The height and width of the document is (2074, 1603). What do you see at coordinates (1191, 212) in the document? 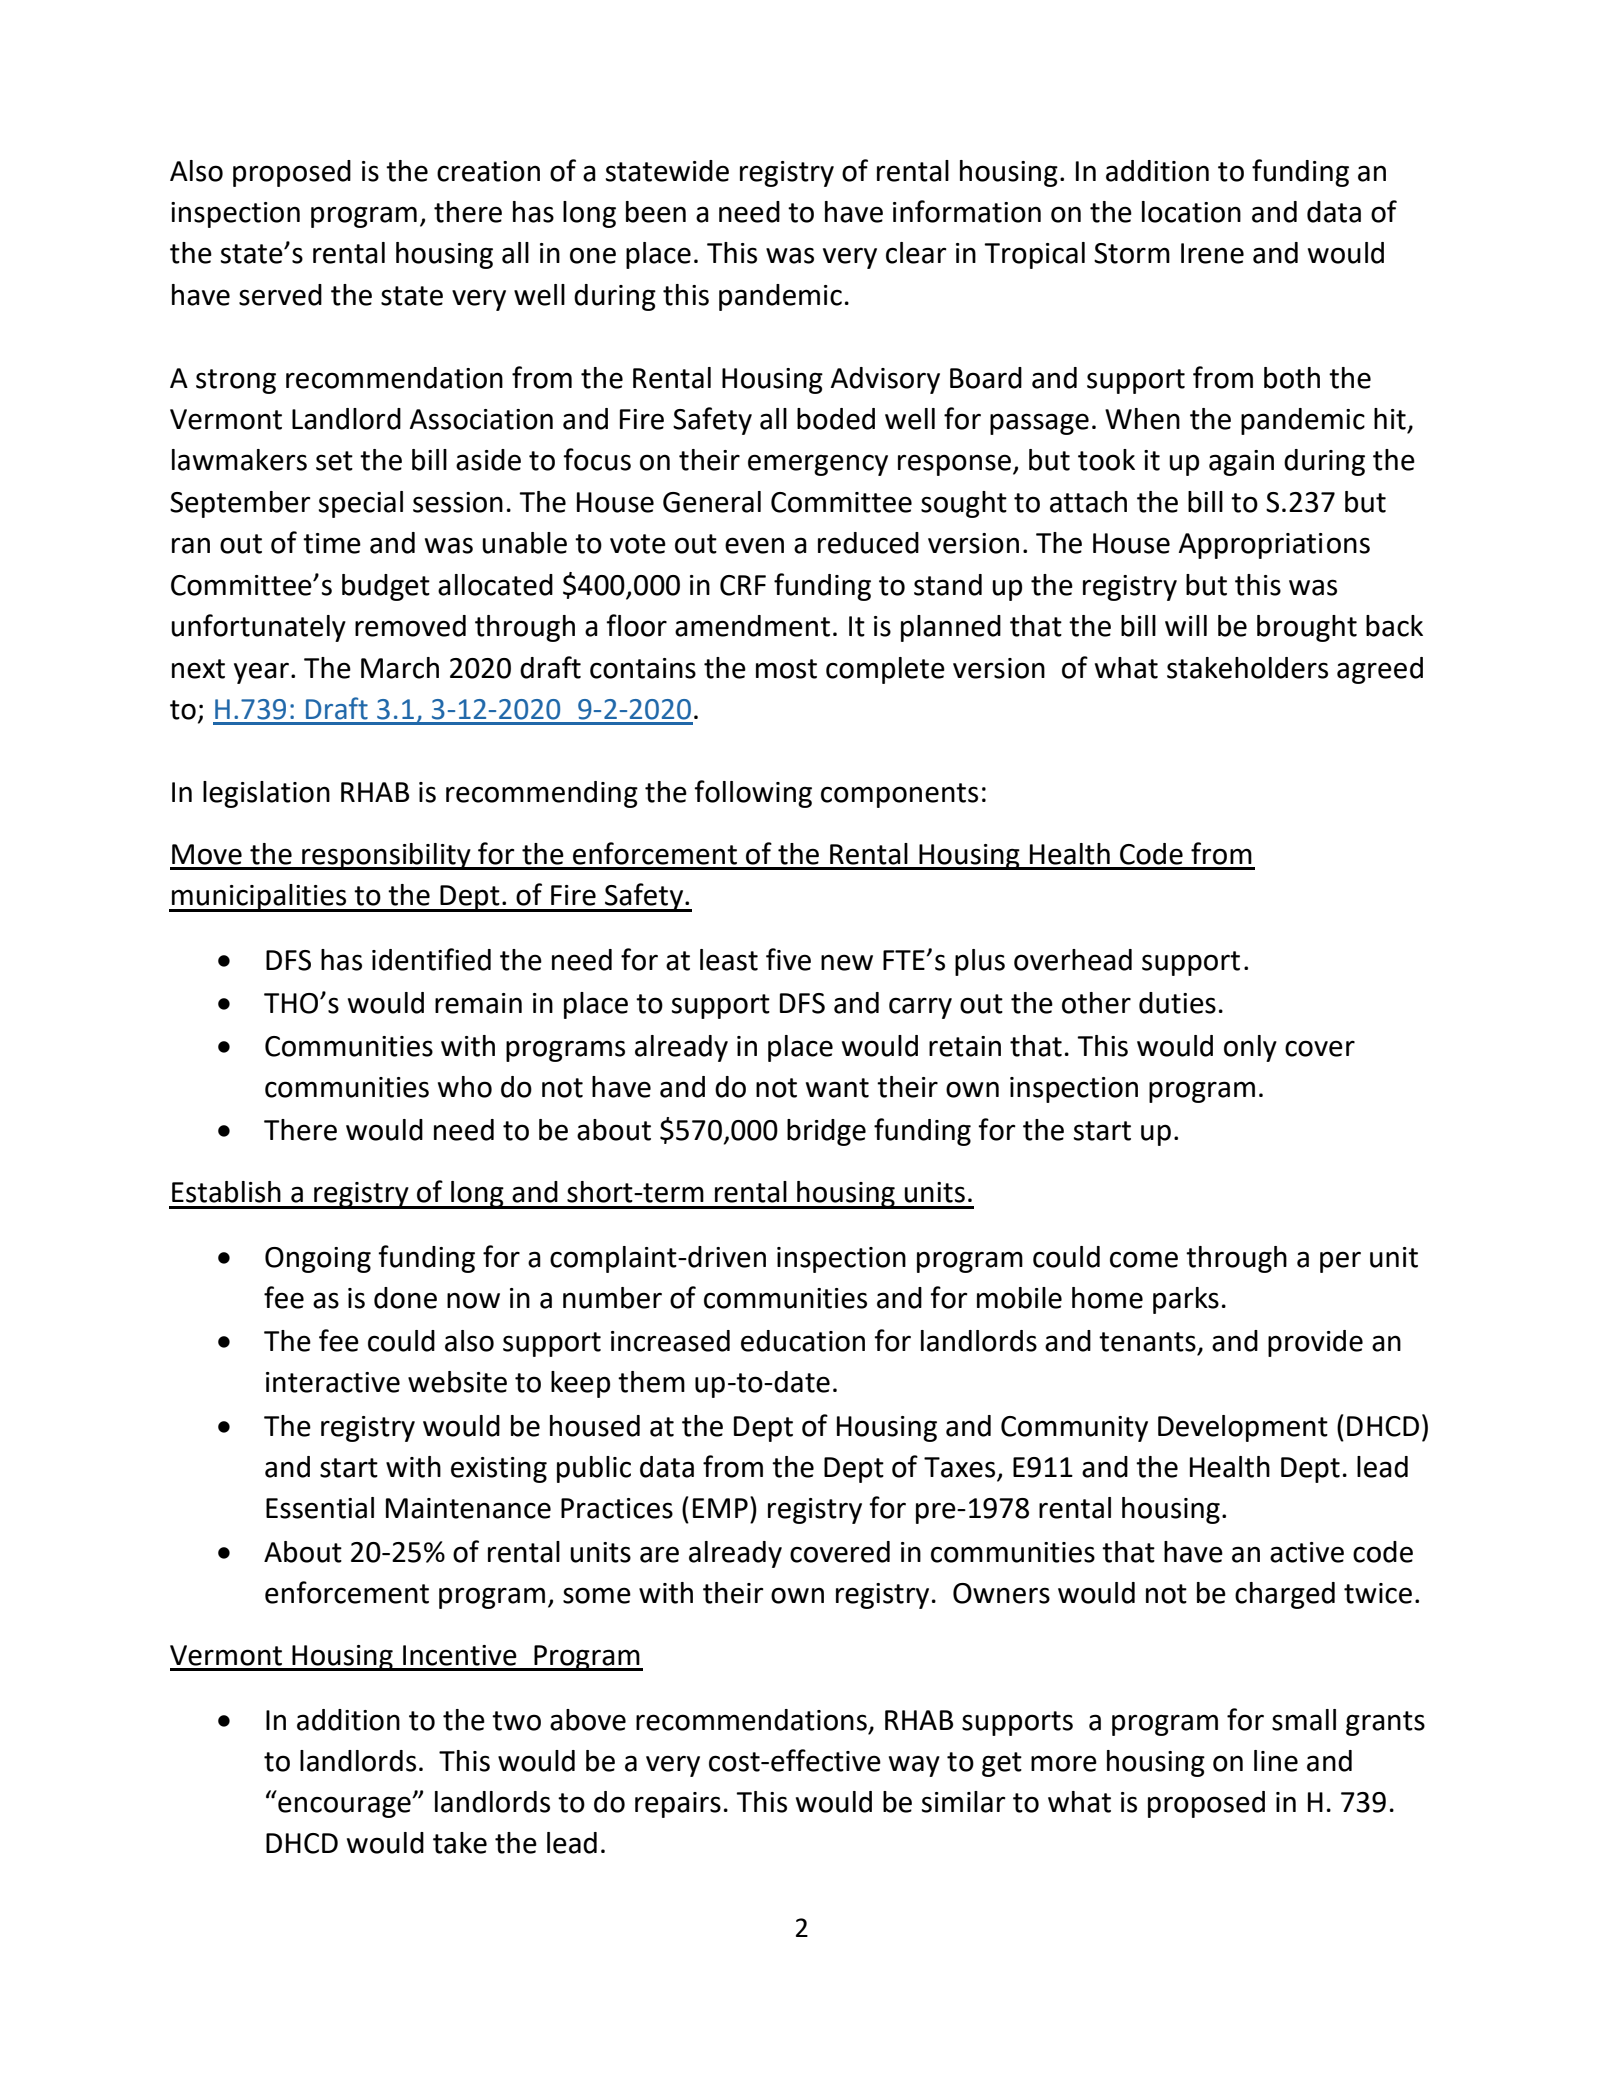
I see `location` at bounding box center [1191, 212].
